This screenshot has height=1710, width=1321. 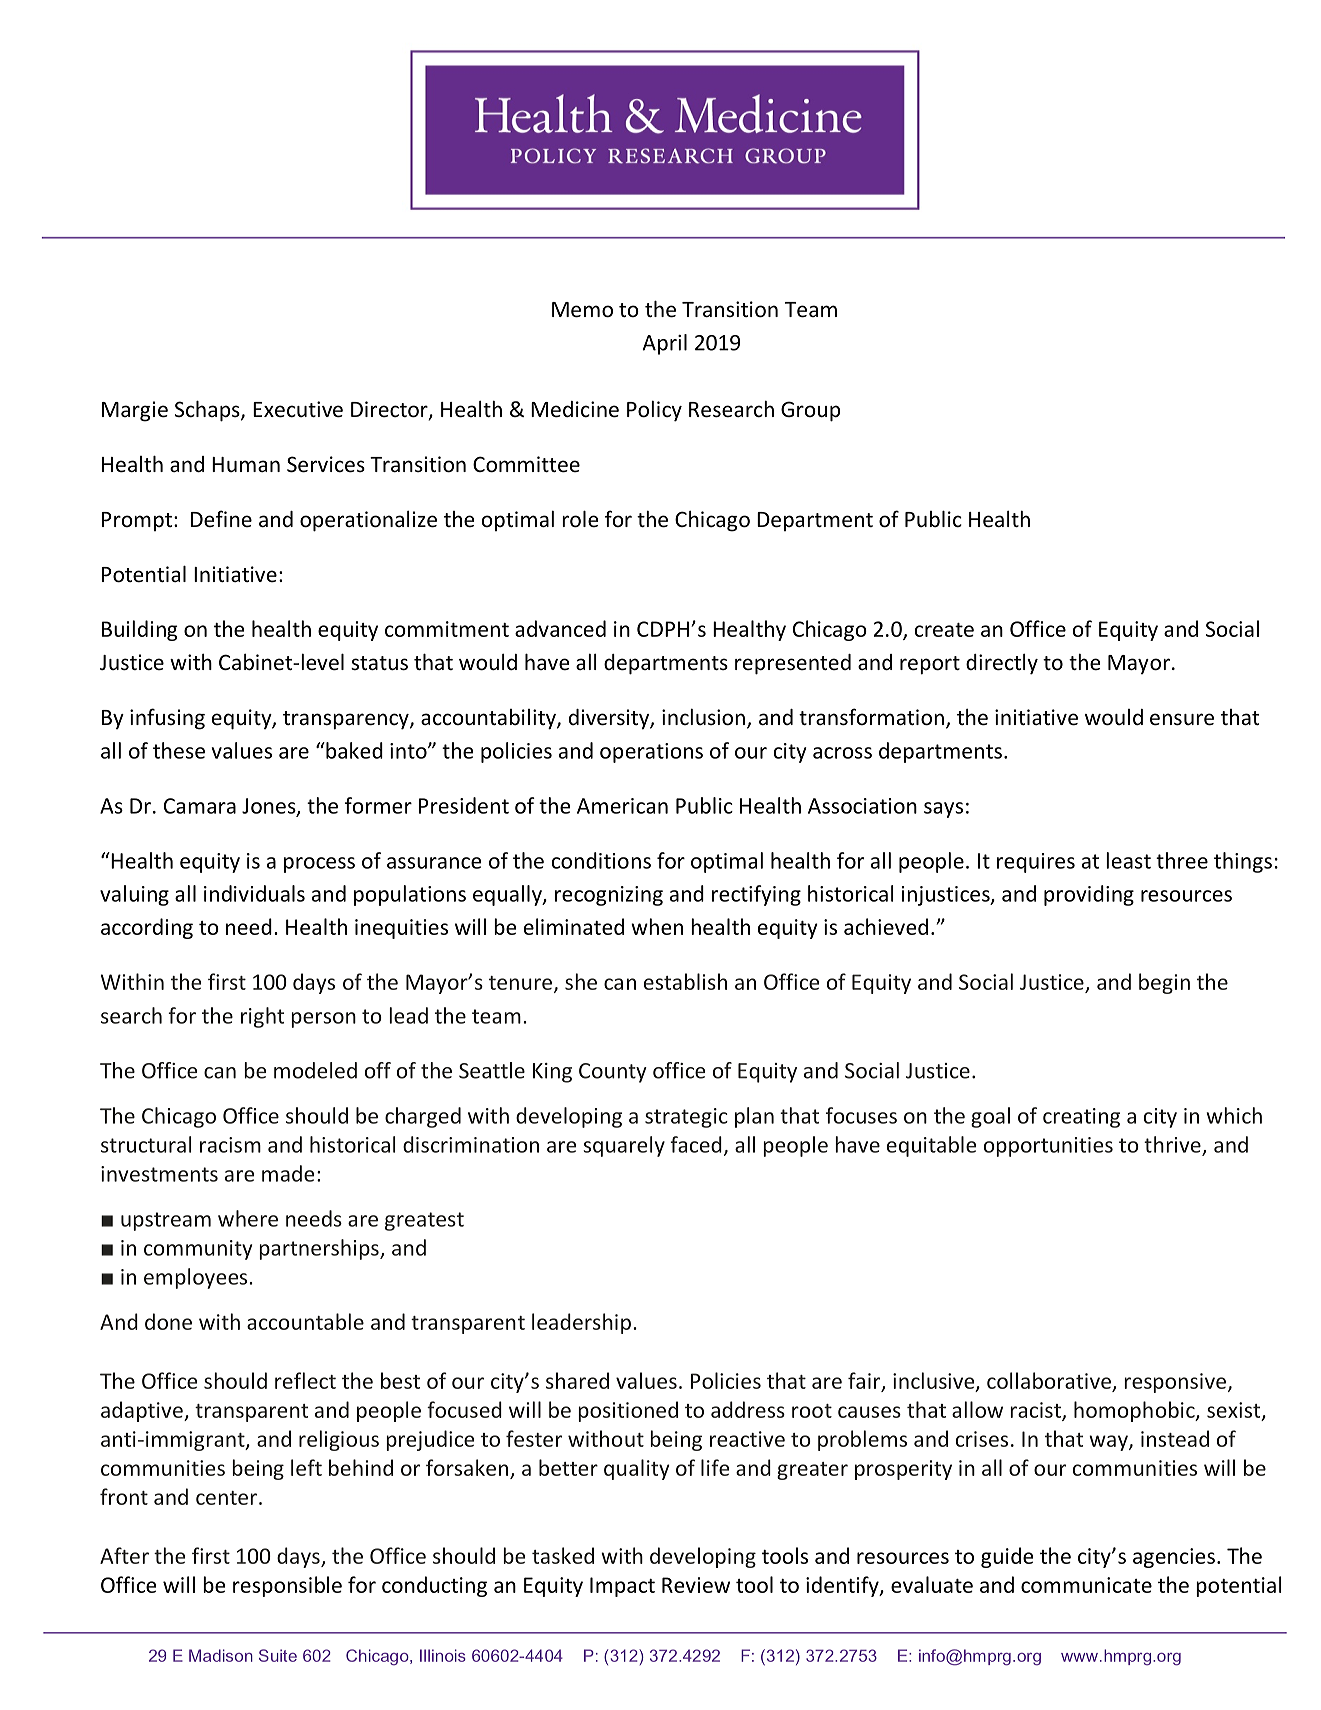 I want to click on Executive, so click(x=298, y=409).
